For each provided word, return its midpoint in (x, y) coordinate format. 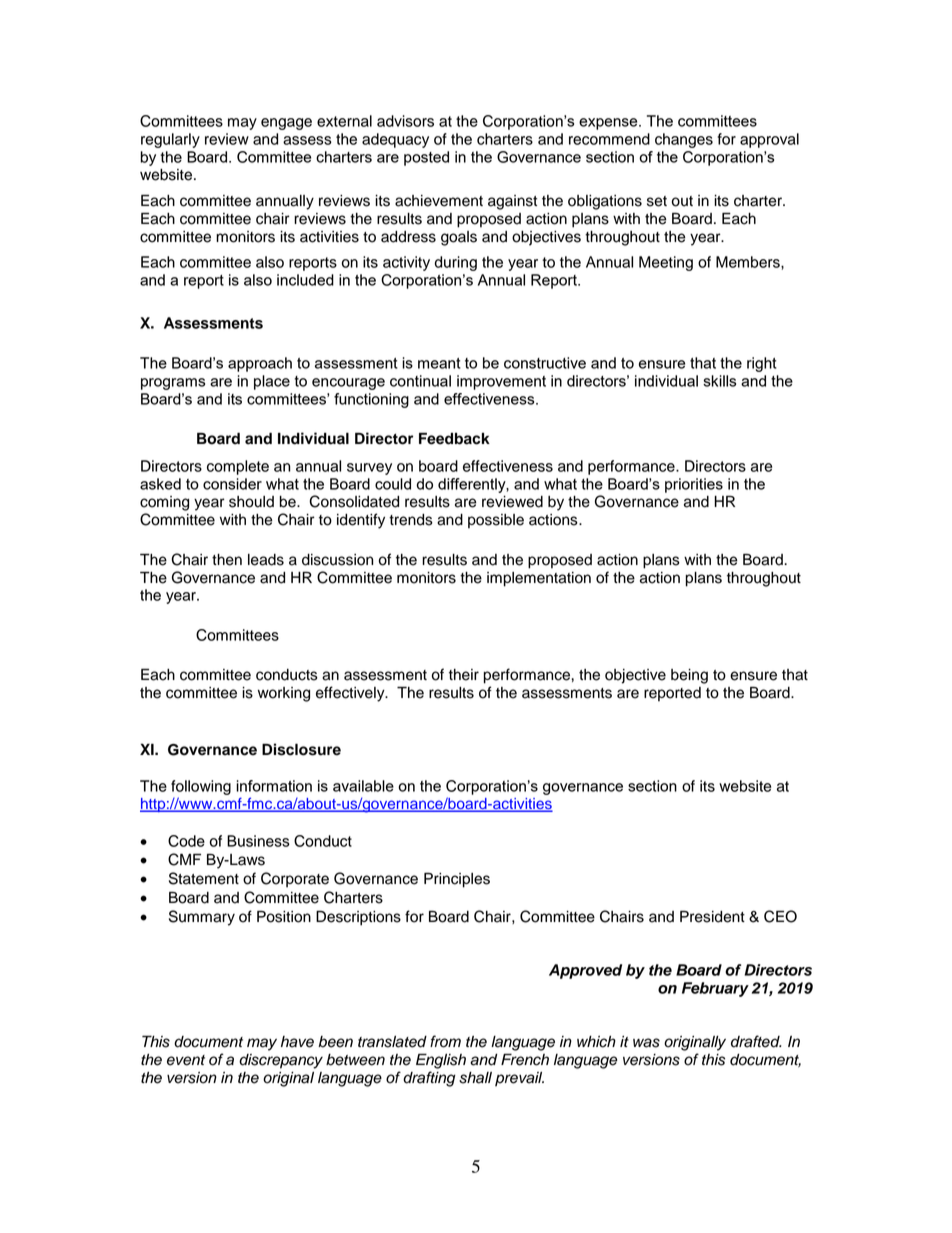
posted (426, 158)
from (445, 1041)
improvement (501, 382)
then (227, 560)
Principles (457, 880)
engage (286, 124)
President (712, 916)
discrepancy (281, 1061)
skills (719, 381)
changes (684, 140)
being (689, 676)
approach (260, 364)
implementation (539, 579)
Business (258, 841)
